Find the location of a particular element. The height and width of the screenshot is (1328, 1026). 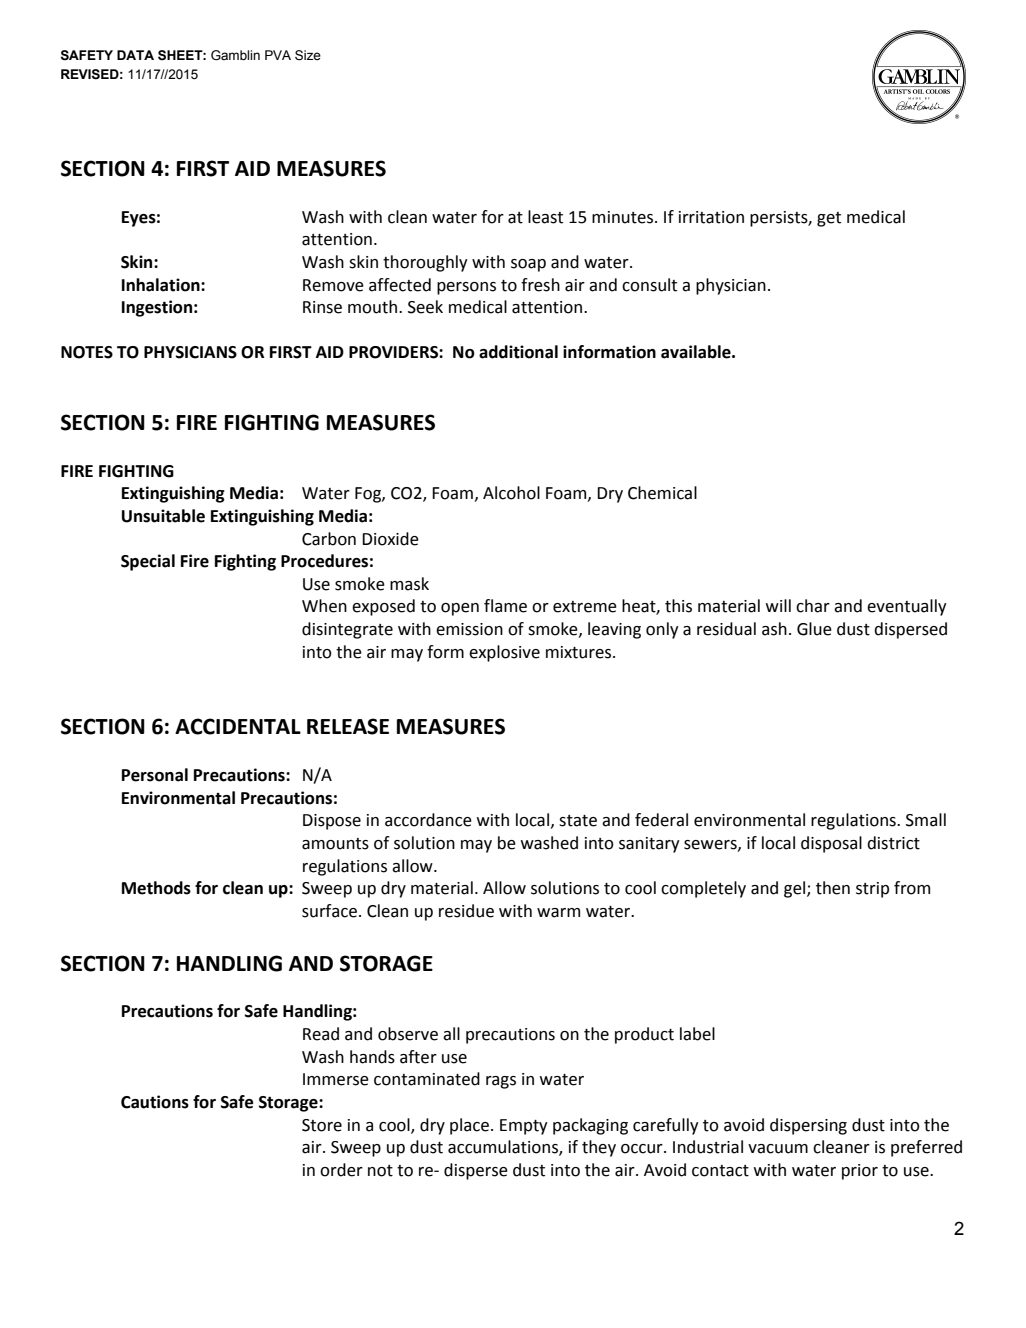

flame is located at coordinates (505, 606).
